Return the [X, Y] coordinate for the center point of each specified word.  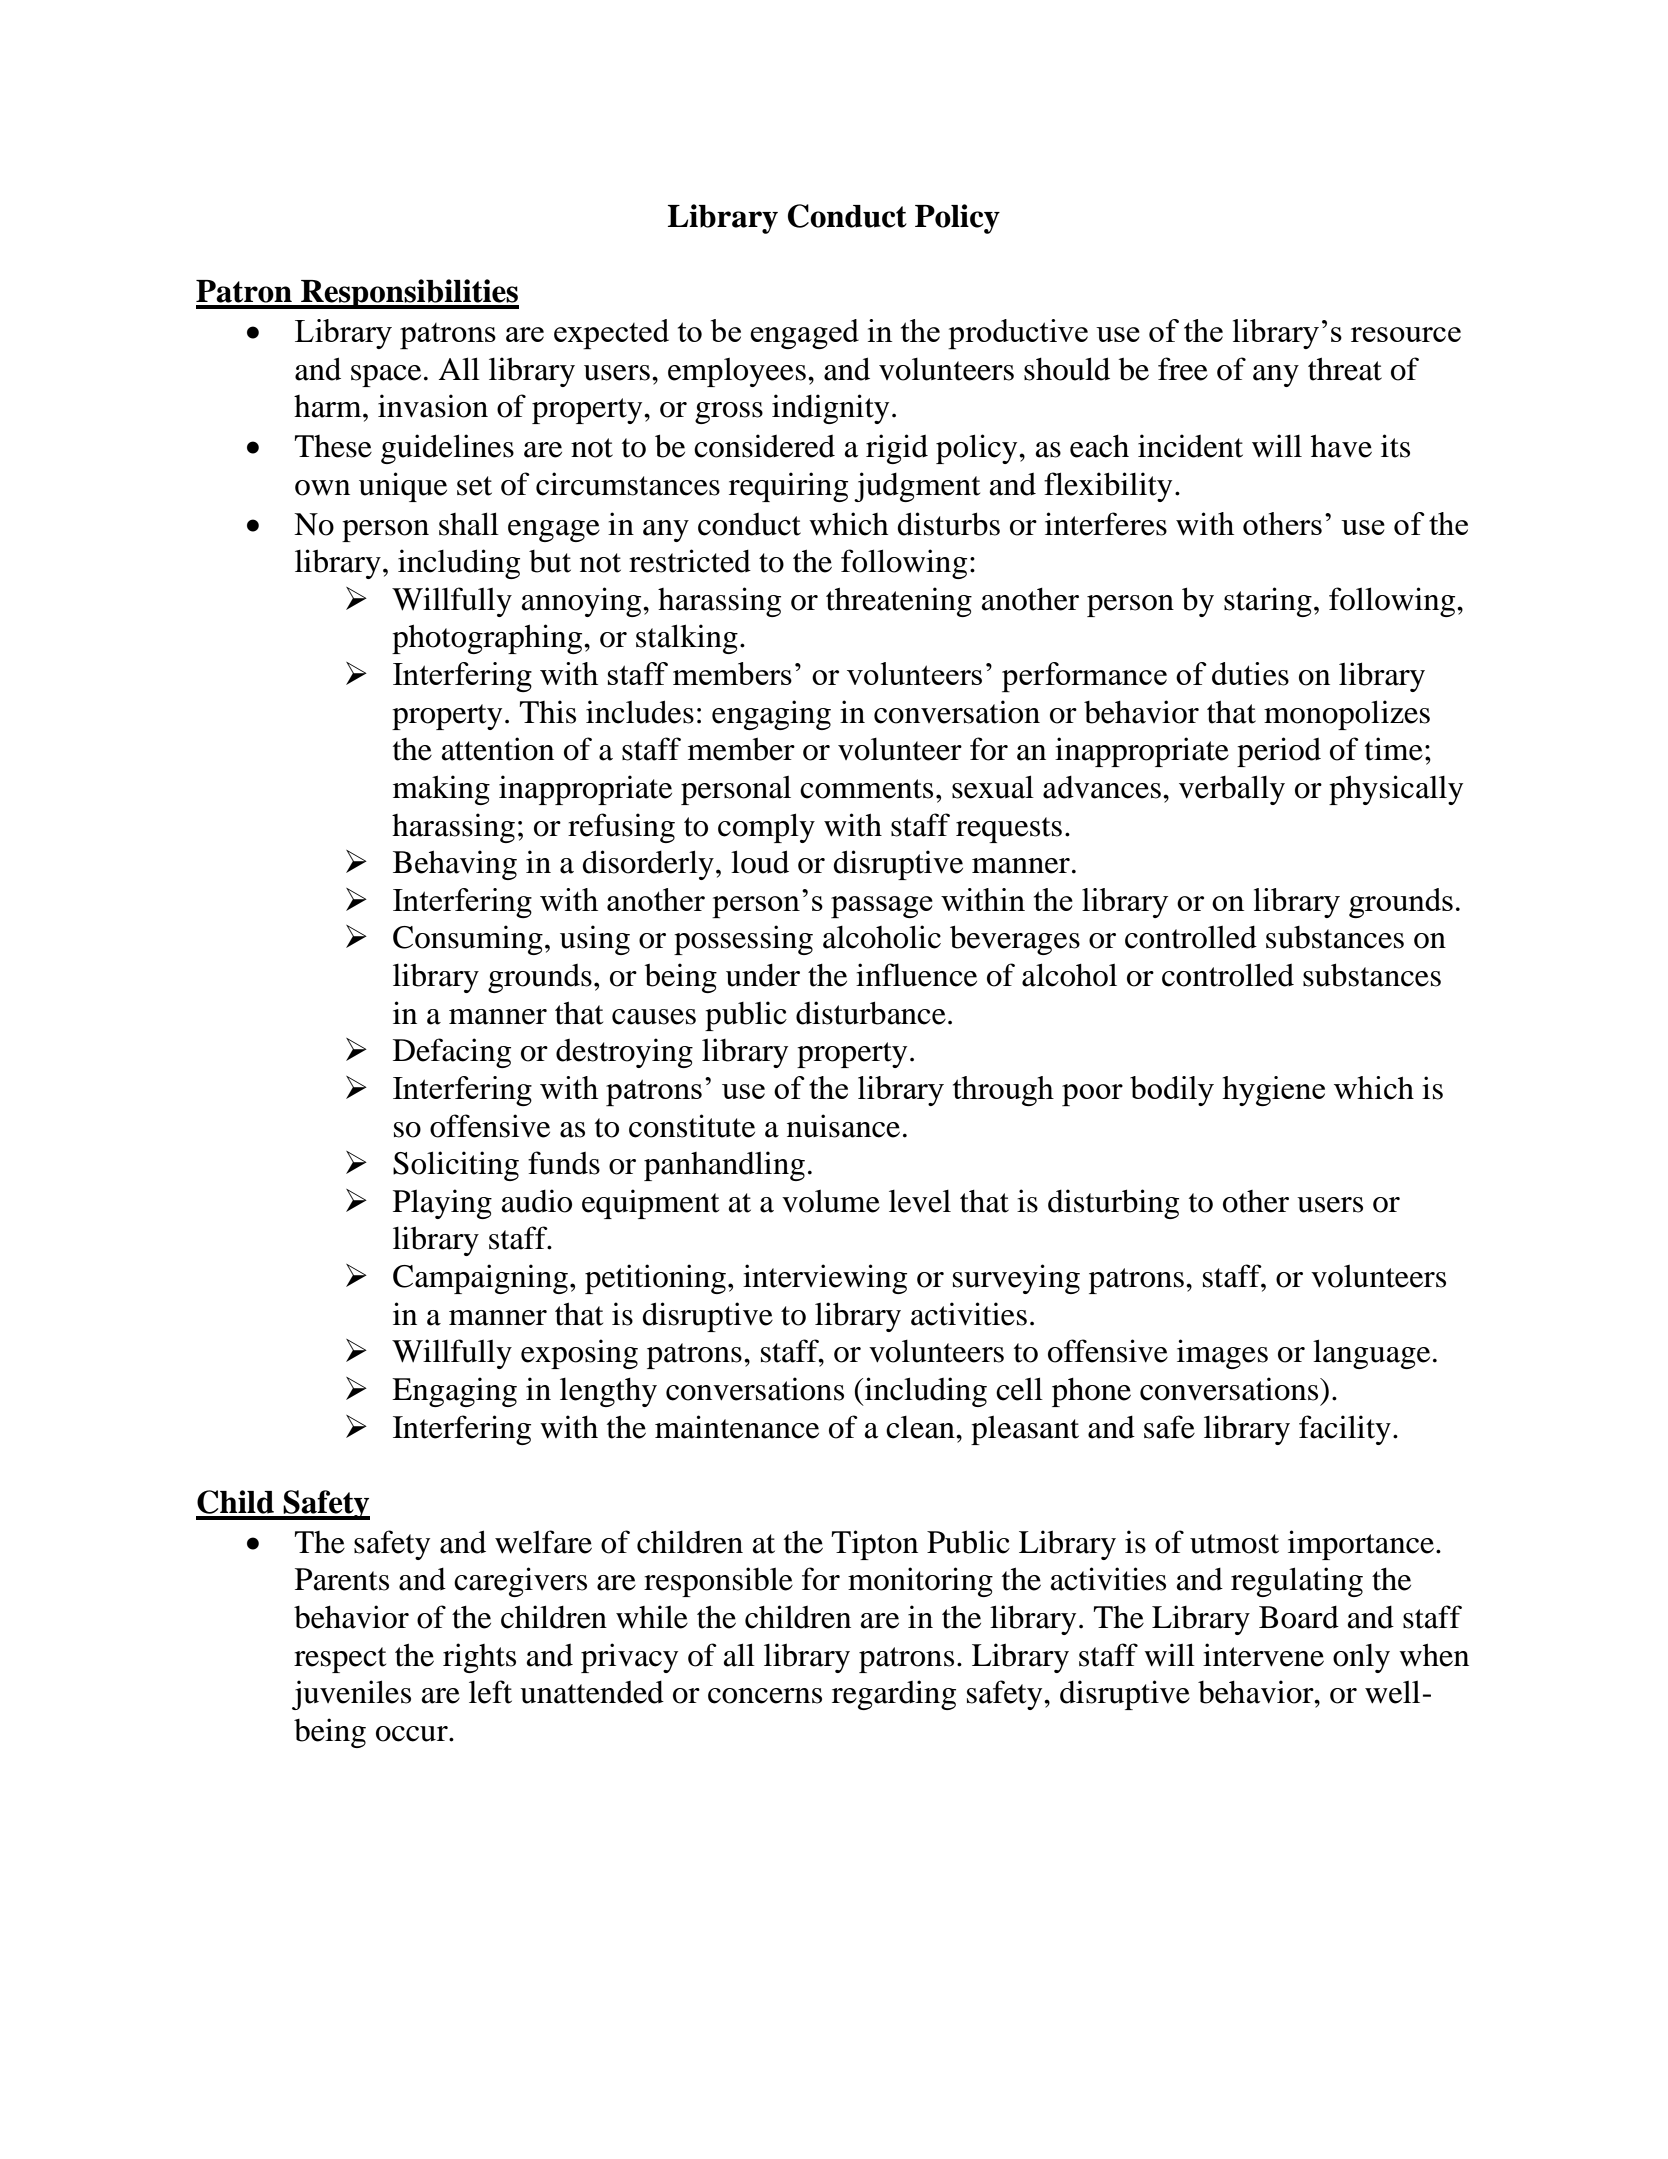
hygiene [1273, 1091]
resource [1406, 334]
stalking [687, 639]
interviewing [825, 1279]
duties [1250, 674]
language [1371, 1354]
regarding [894, 1695]
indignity [830, 409]
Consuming [468, 940]
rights [479, 1658]
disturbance [871, 1013]
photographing [488, 639]
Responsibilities [409, 294]
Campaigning [480, 1279]
